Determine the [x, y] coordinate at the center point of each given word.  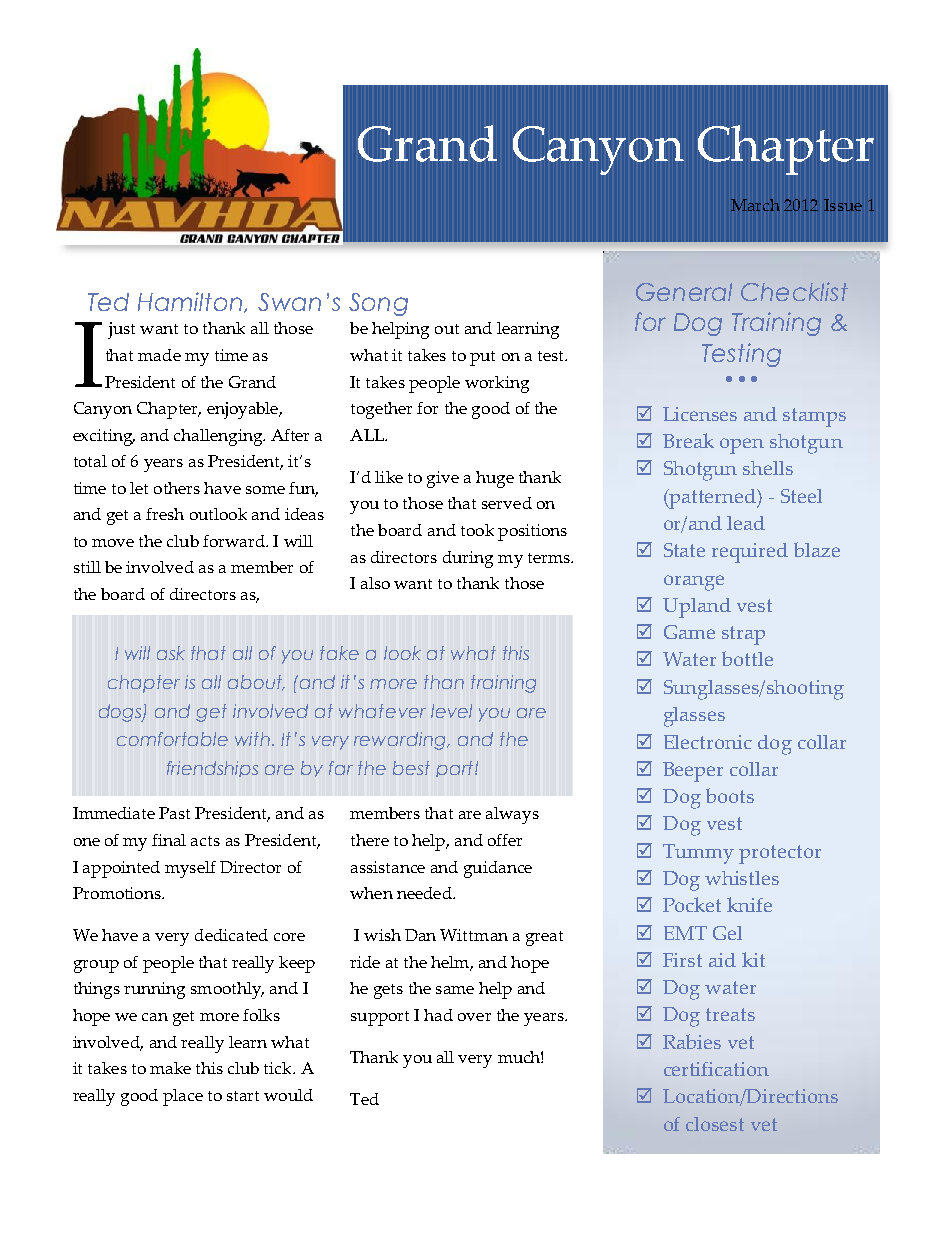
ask [171, 653]
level [451, 711]
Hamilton [191, 302]
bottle [747, 658]
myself [190, 869]
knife [749, 904]
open [742, 446]
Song [378, 304]
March [755, 205]
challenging [219, 437]
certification [716, 1069]
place [183, 1097]
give [443, 479]
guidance [498, 869]
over [474, 1017]
